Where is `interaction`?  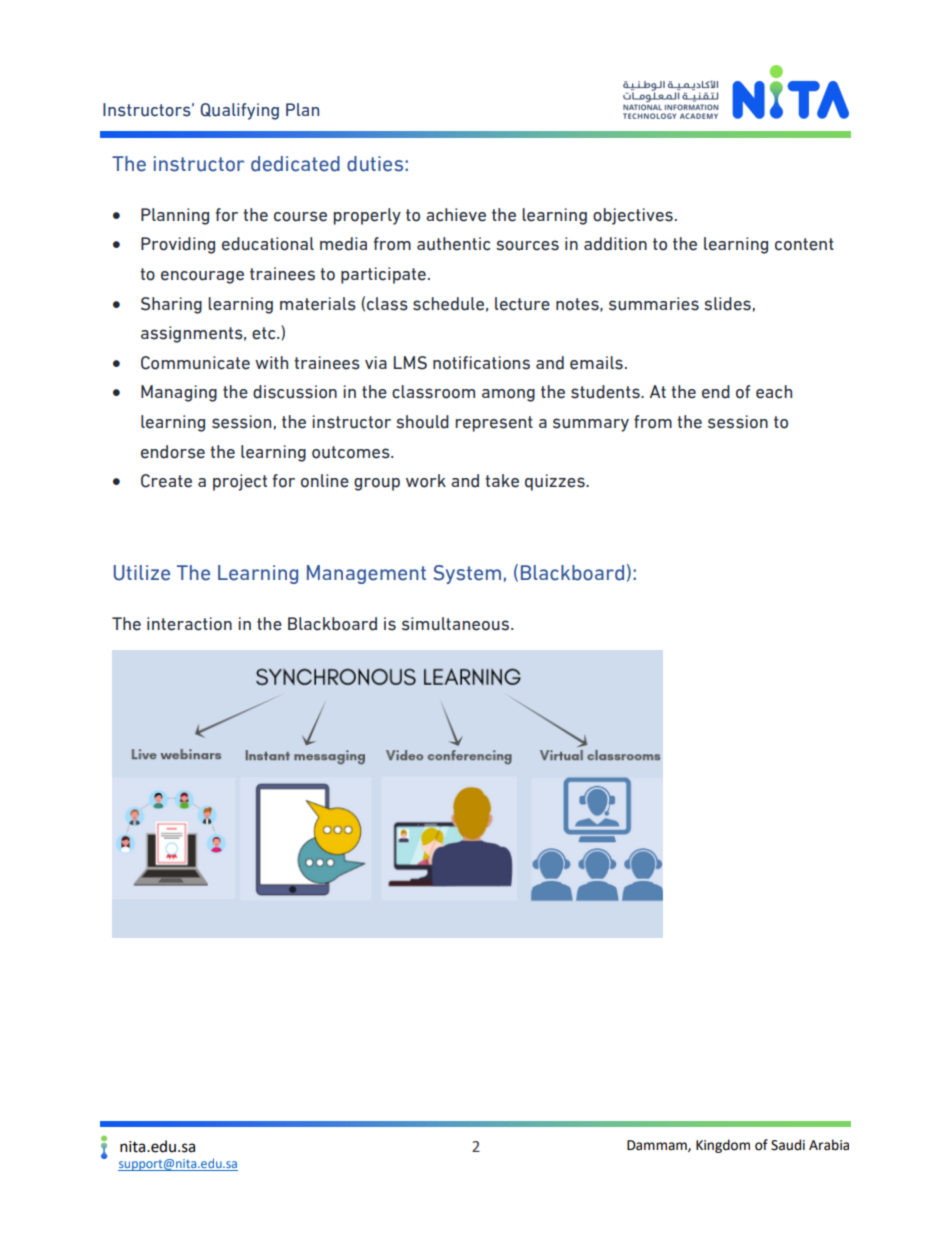 interaction is located at coordinates (189, 624).
